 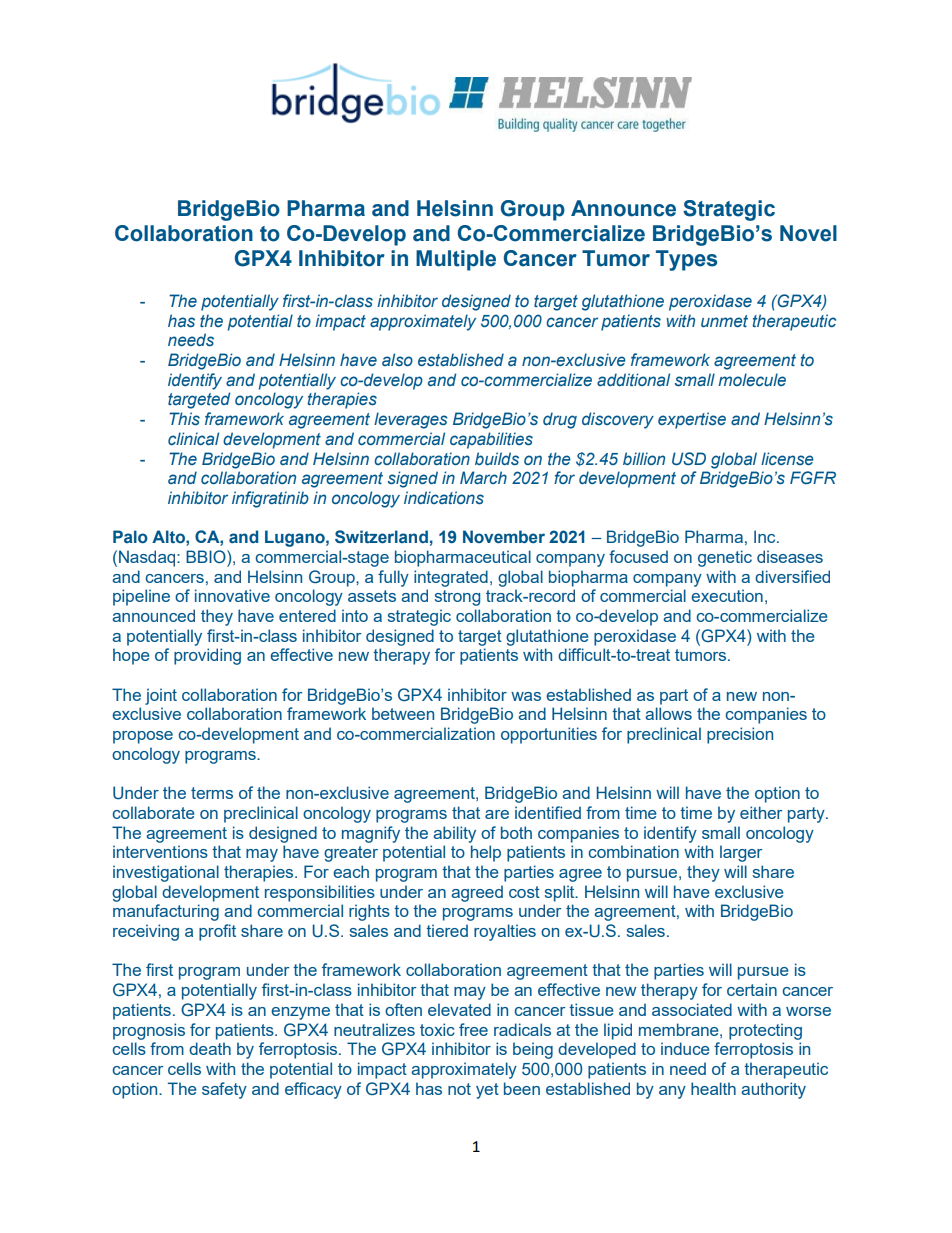 I want to click on Multiple, so click(x=456, y=260).
